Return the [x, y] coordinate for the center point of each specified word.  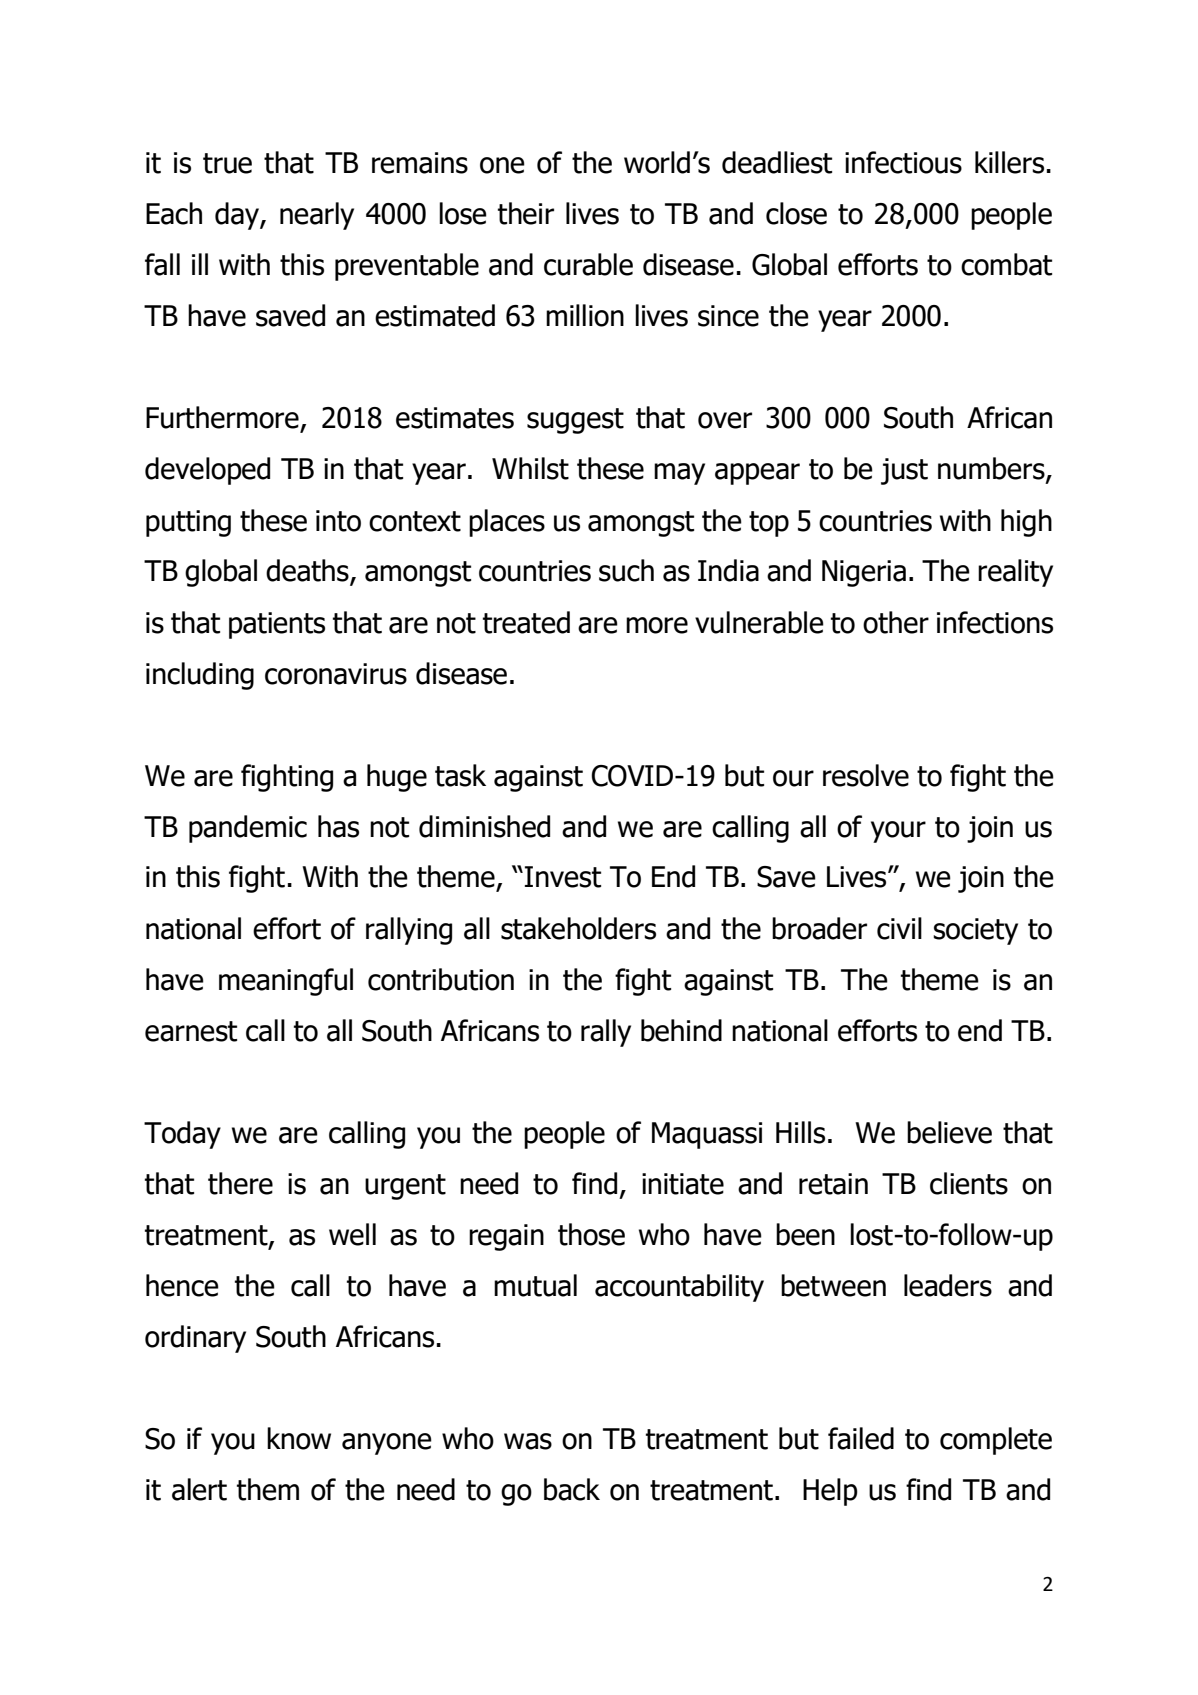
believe [949, 1132]
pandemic [248, 829]
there [240, 1183]
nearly [317, 216]
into [338, 521]
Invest [563, 877]
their [526, 213]
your [898, 832]
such [626, 570]
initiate [683, 1184]
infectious [903, 162]
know [299, 1438]
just [904, 471]
